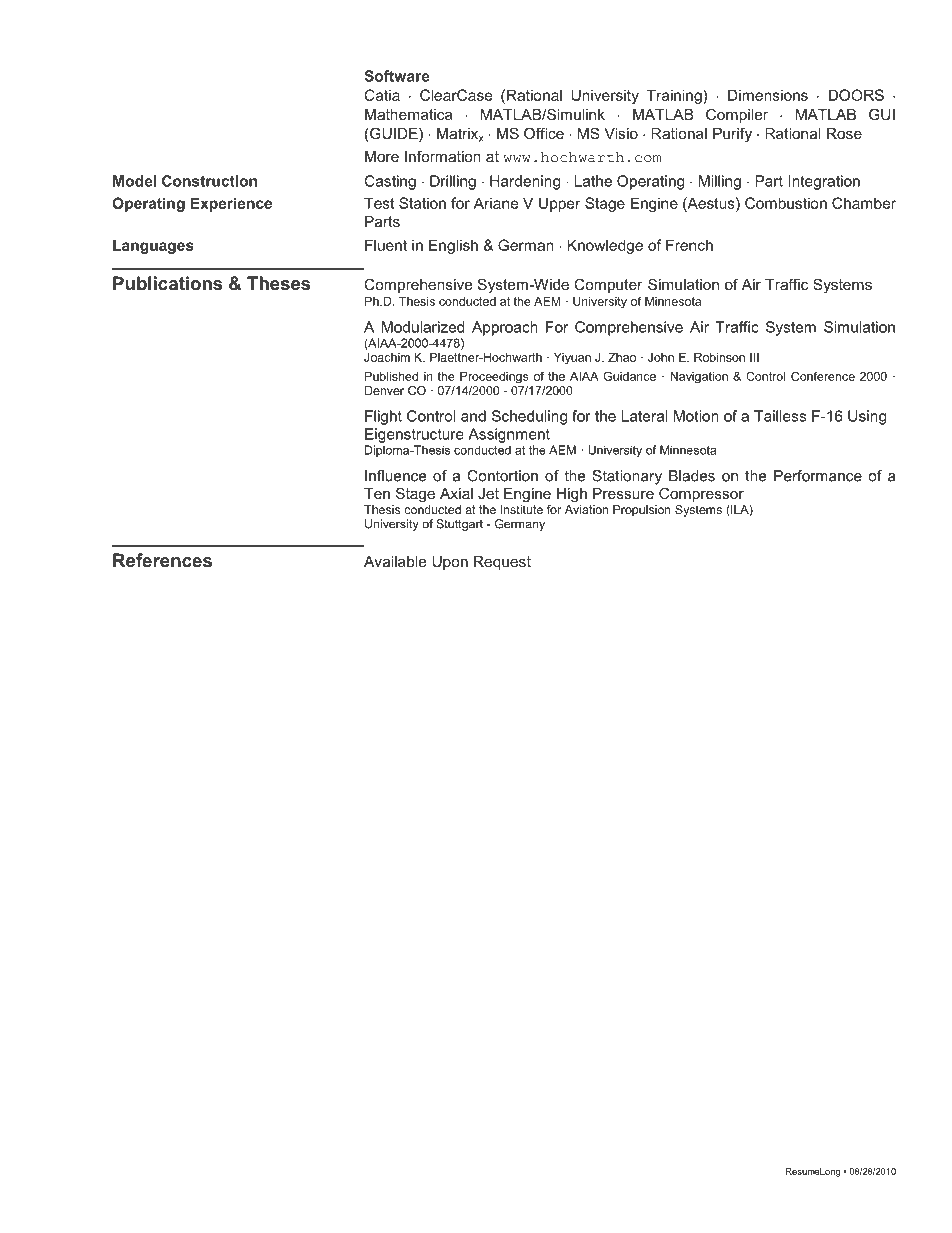  What do you see at coordinates (409, 114) in the page?
I see `Mathematica` at bounding box center [409, 114].
